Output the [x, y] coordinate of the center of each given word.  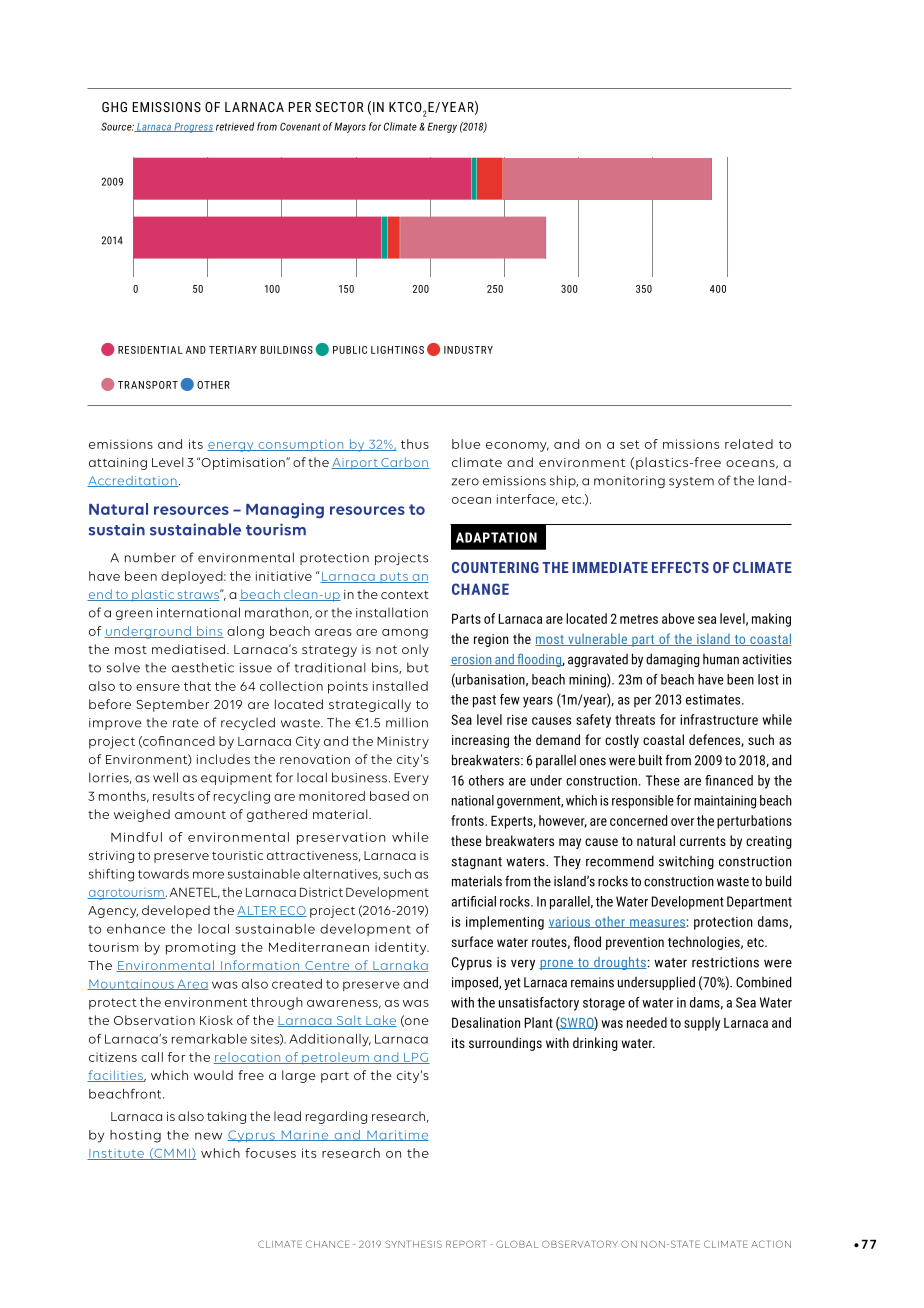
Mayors [350, 127]
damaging [672, 660]
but [418, 667]
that [197, 686]
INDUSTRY [468, 350]
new [208, 1136]
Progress [193, 128]
